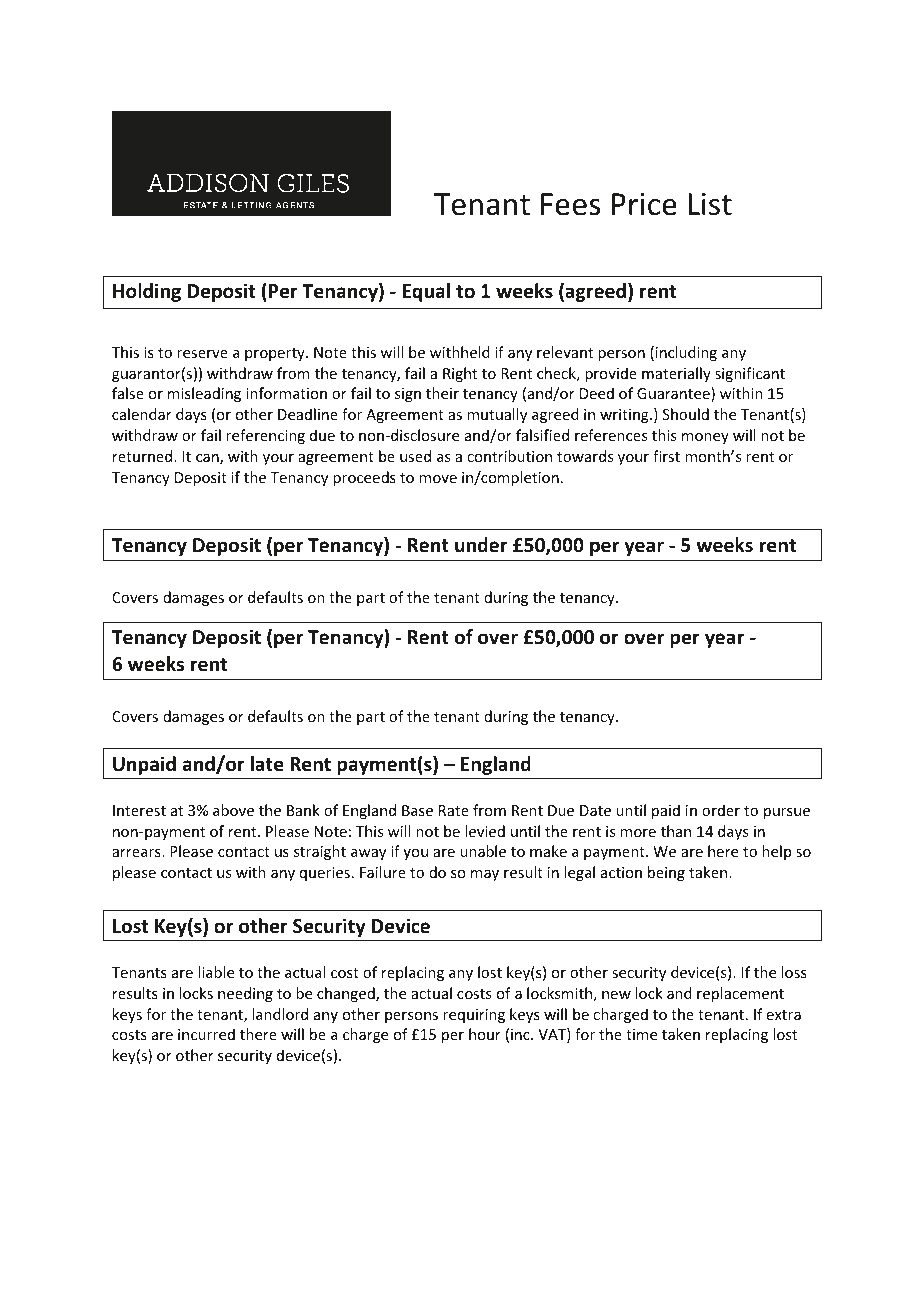 This screenshot has width=924, height=1308. What do you see at coordinates (497, 415) in the screenshot?
I see `mutually` at bounding box center [497, 415].
